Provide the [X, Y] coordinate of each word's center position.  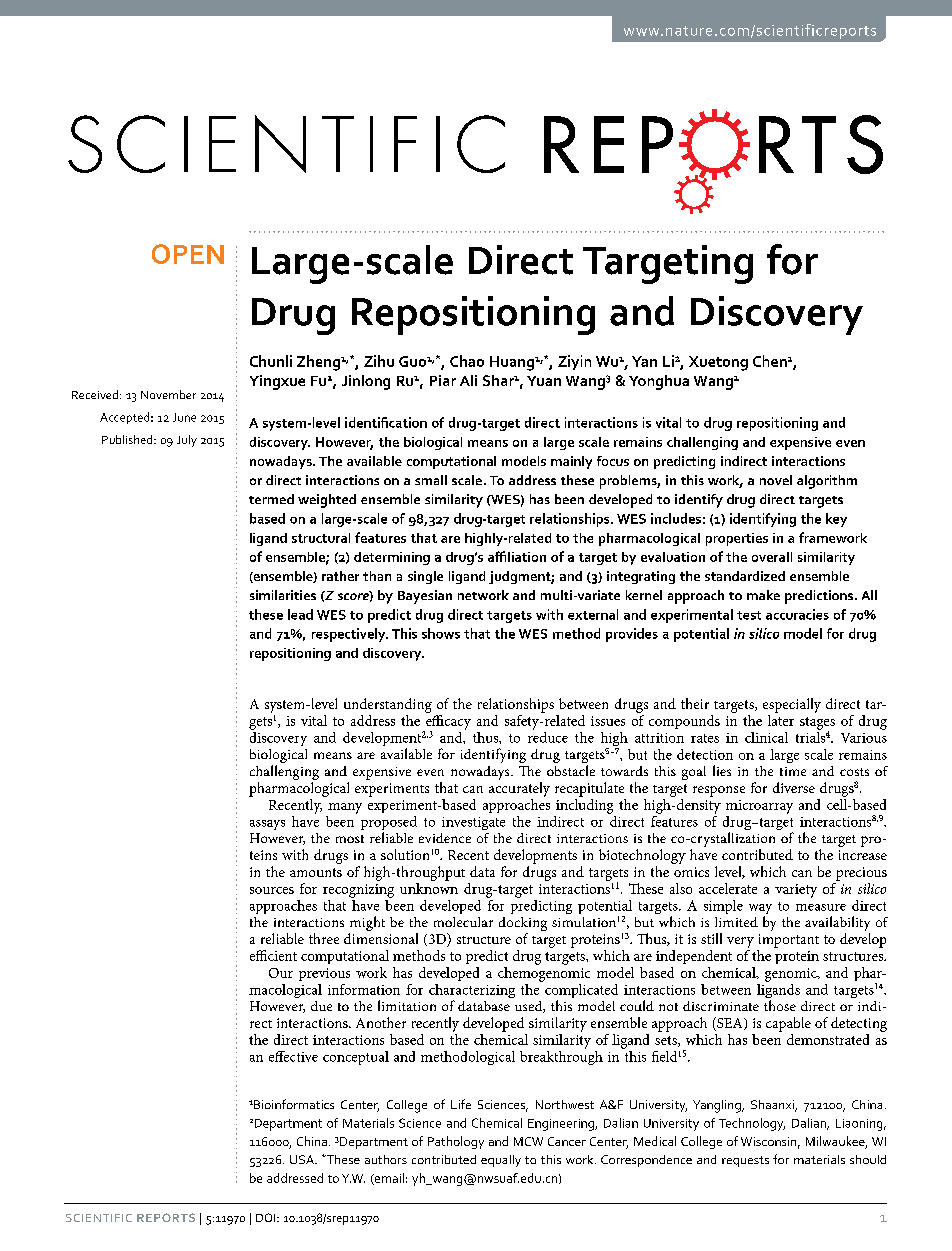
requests [745, 1161]
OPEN [188, 254]
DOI [267, 1217]
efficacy [447, 722]
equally [501, 1161]
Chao [467, 361]
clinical [766, 737]
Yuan [544, 381]
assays [267, 825]
